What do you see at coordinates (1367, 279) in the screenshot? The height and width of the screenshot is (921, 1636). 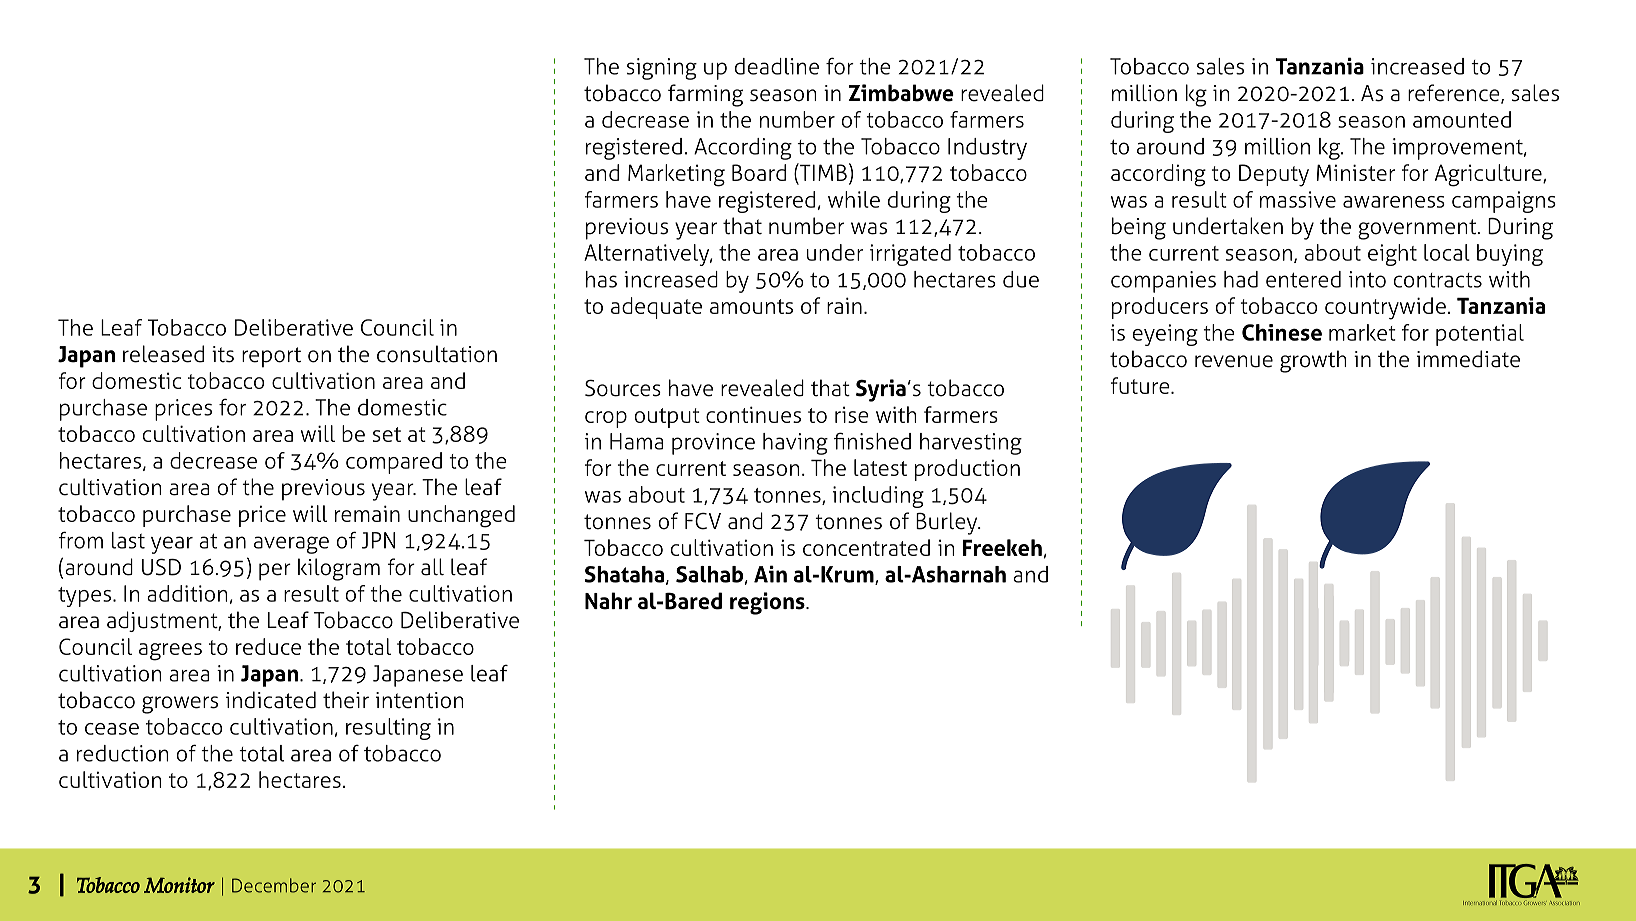 I see `into` at bounding box center [1367, 279].
